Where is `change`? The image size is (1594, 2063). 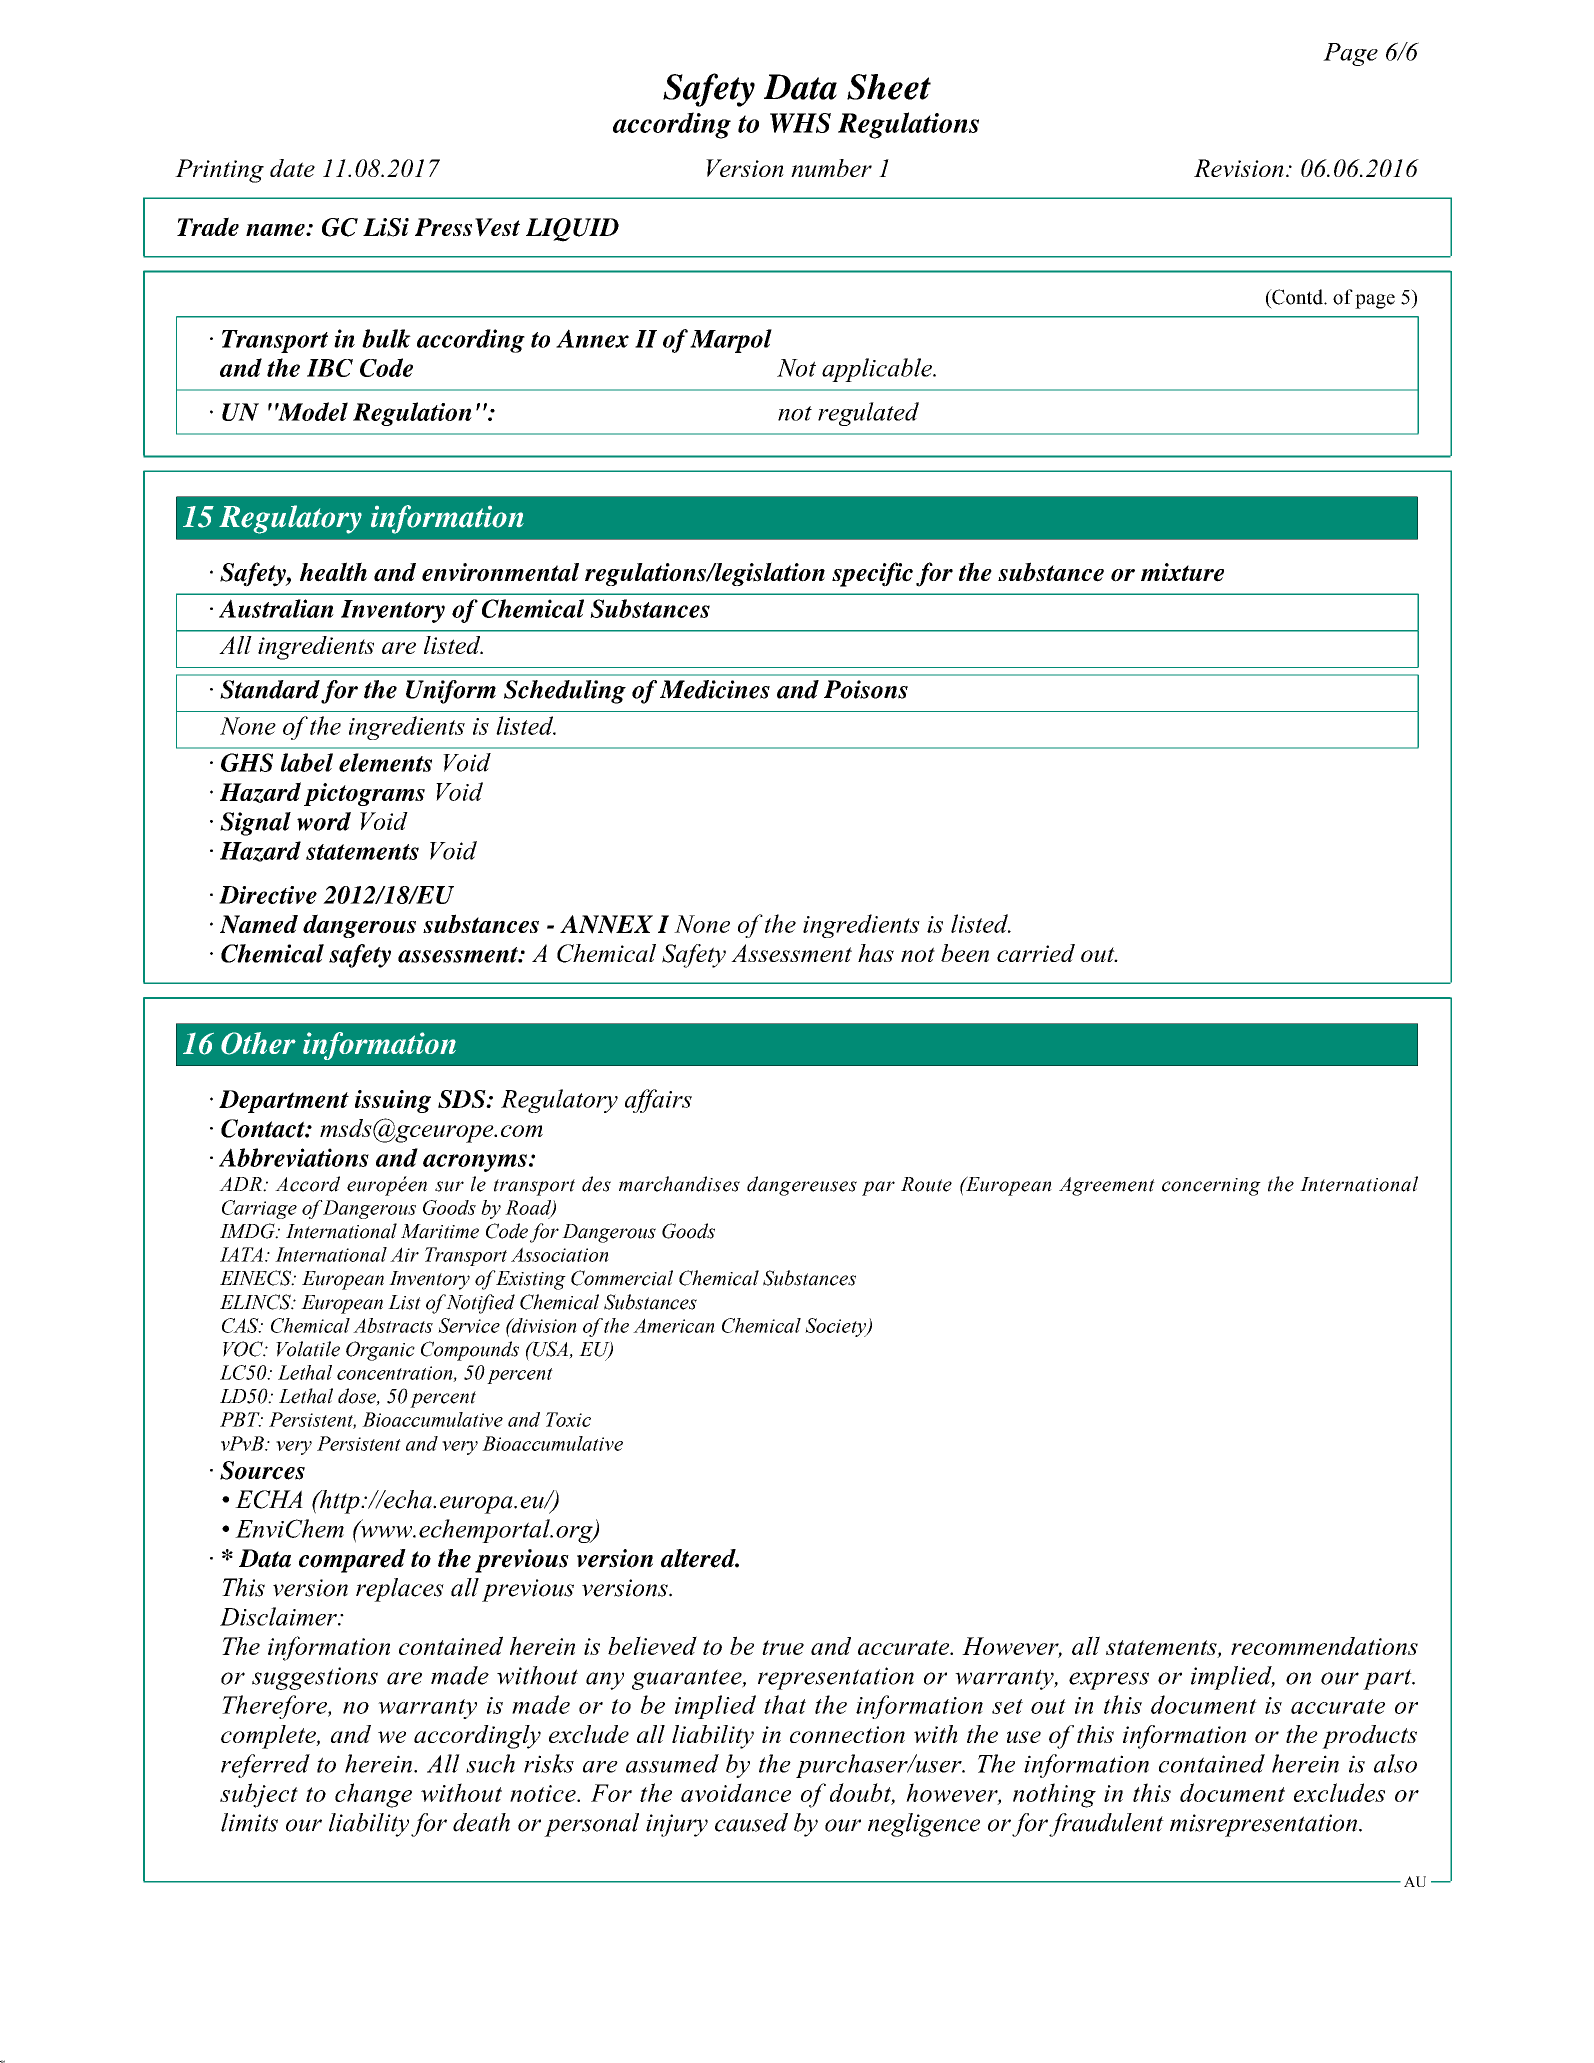
change is located at coordinates (373, 1795).
